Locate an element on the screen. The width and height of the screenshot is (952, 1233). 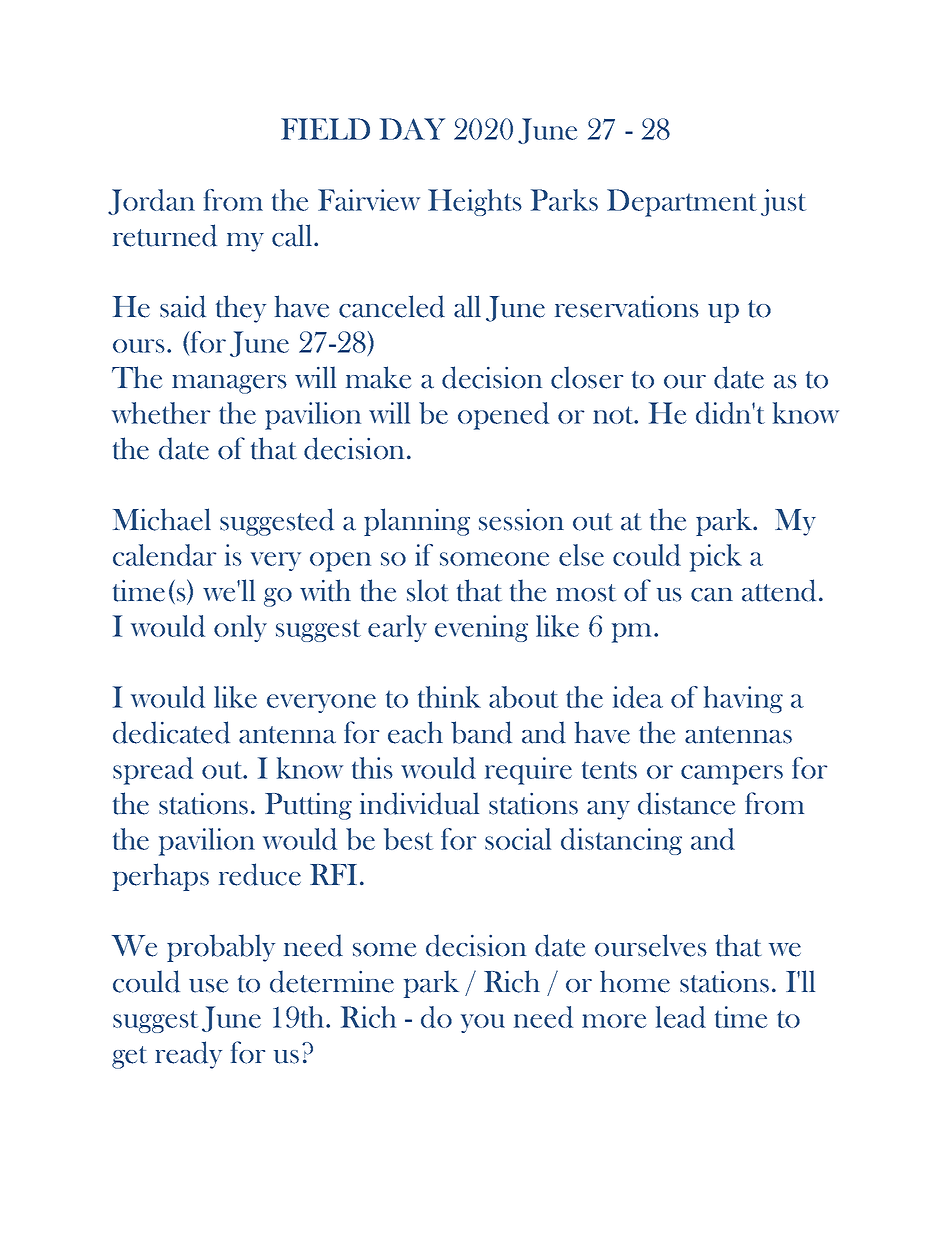
planning is located at coordinates (417, 522).
